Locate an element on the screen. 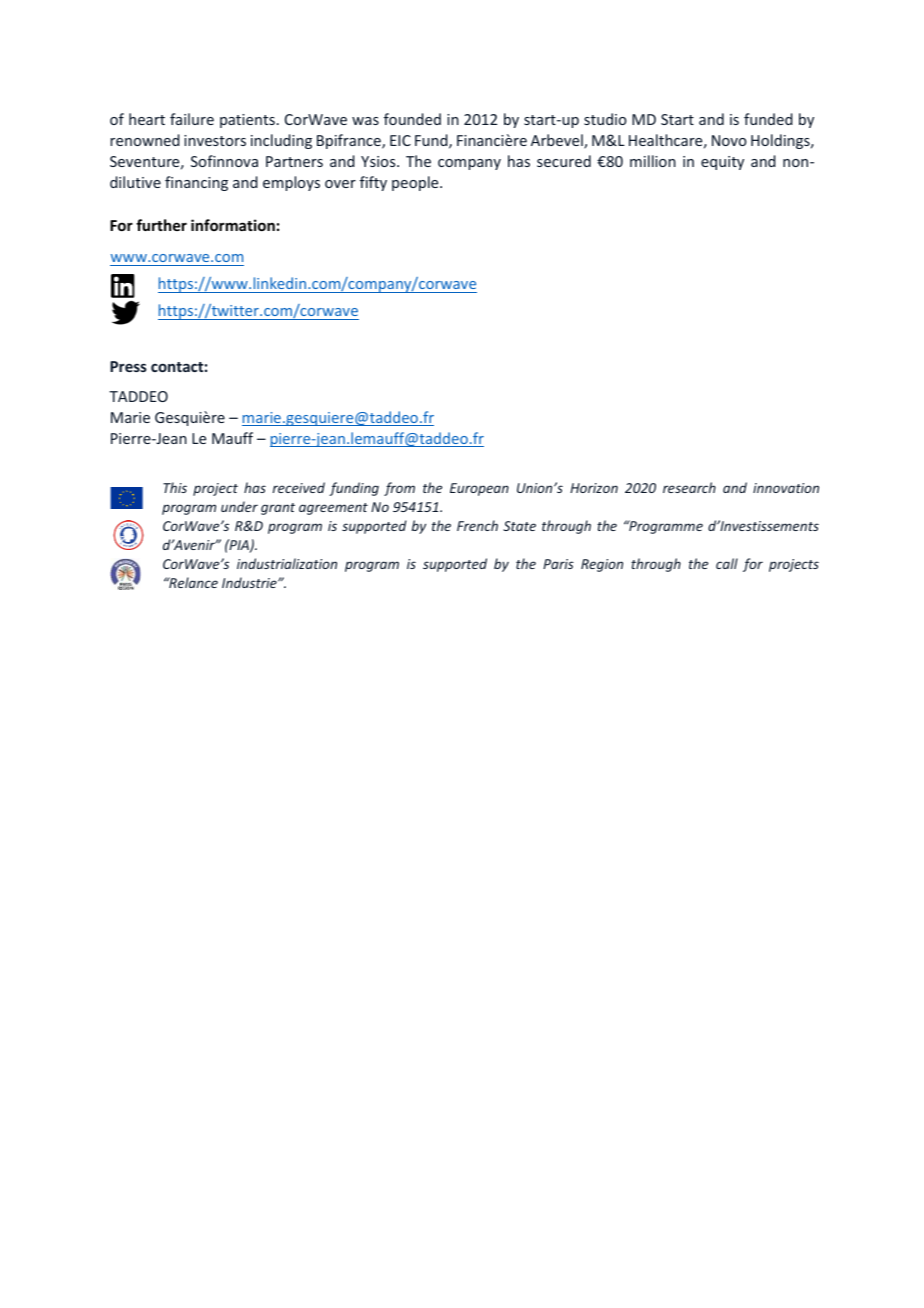 The height and width of the screenshot is (1308, 924). people is located at coordinates (416, 183).
